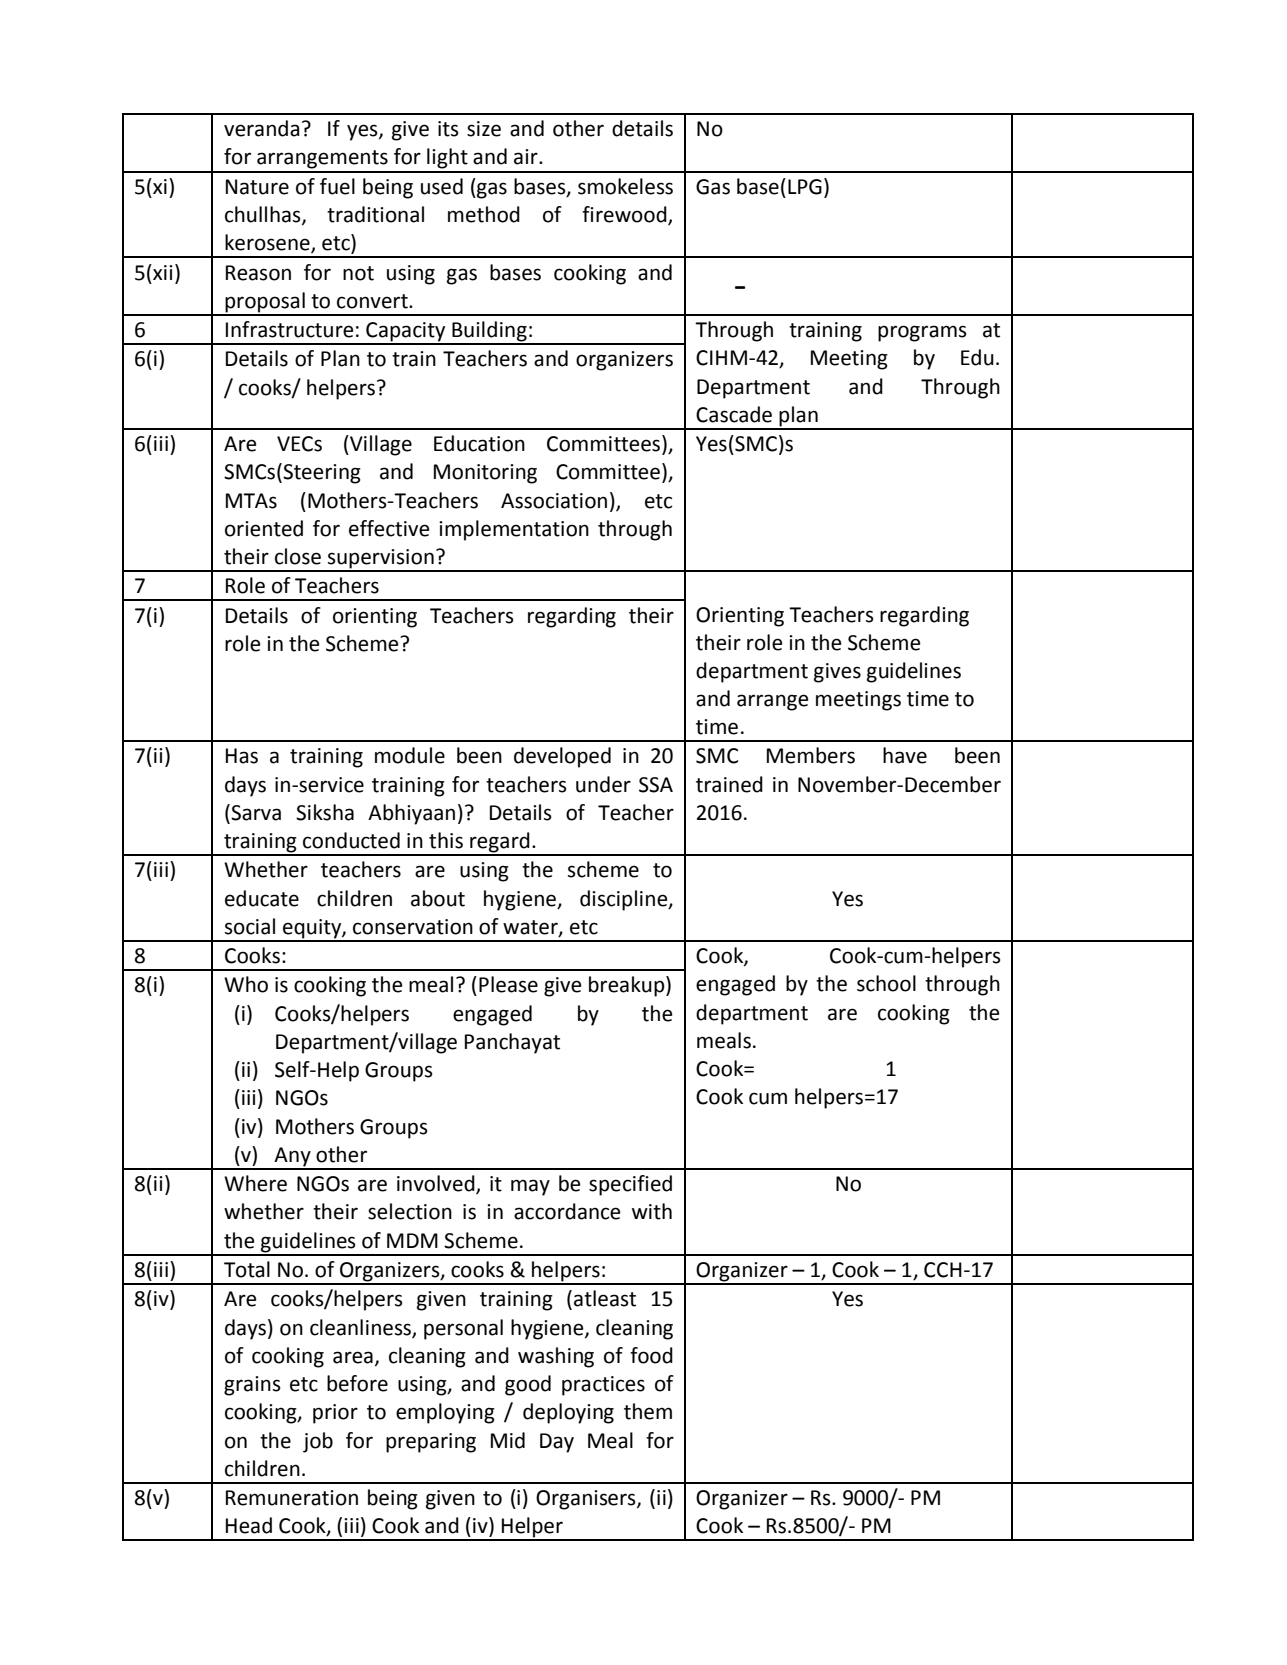 Image resolution: width=1287 pixels, height=1665 pixels. What do you see at coordinates (648, 1411) in the image?
I see `them` at bounding box center [648, 1411].
